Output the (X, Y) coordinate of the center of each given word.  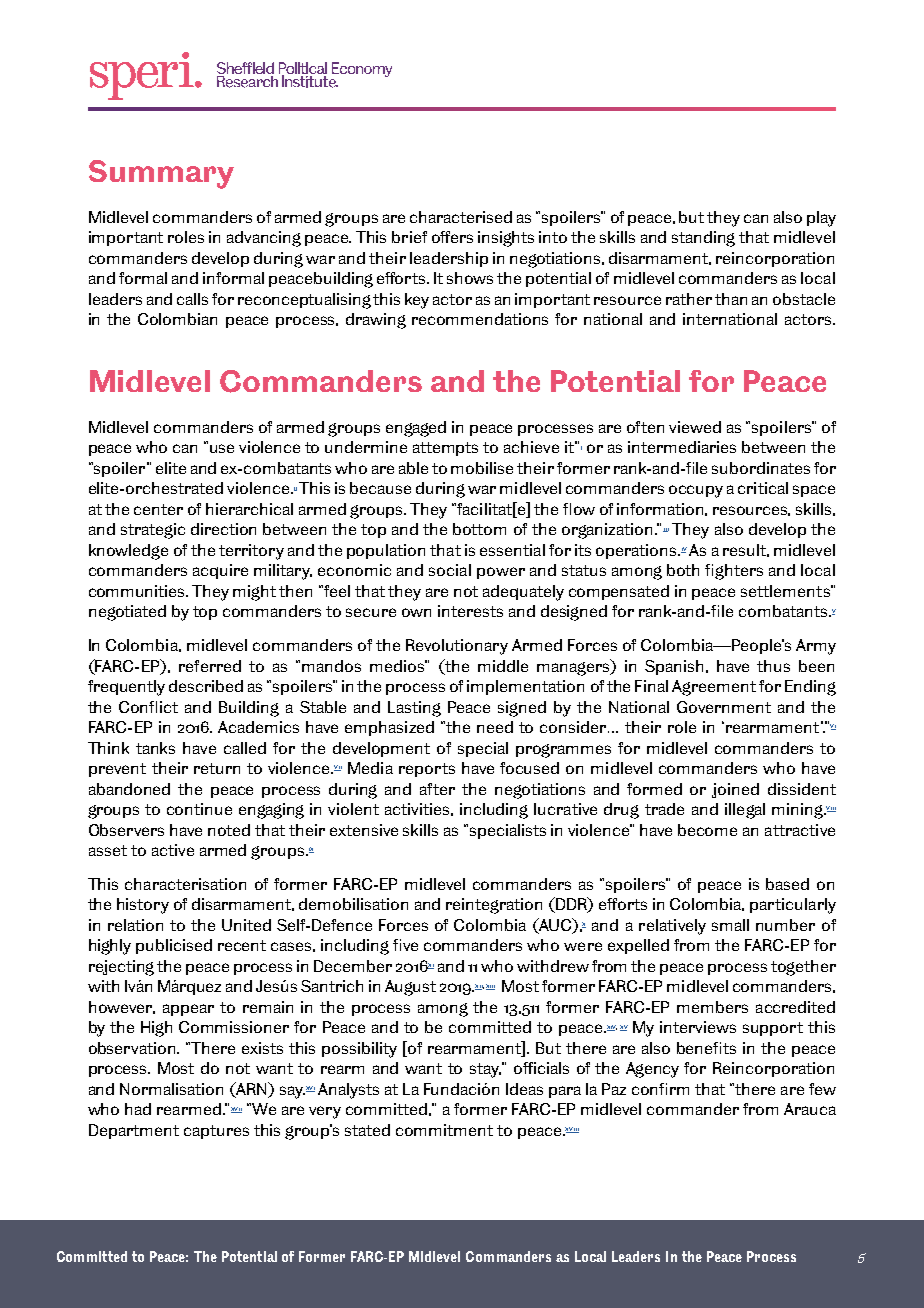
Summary (161, 174)
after (437, 789)
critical (763, 488)
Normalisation (171, 1089)
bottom (479, 529)
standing (703, 239)
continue (199, 809)
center (158, 509)
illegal (745, 811)
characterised (461, 217)
